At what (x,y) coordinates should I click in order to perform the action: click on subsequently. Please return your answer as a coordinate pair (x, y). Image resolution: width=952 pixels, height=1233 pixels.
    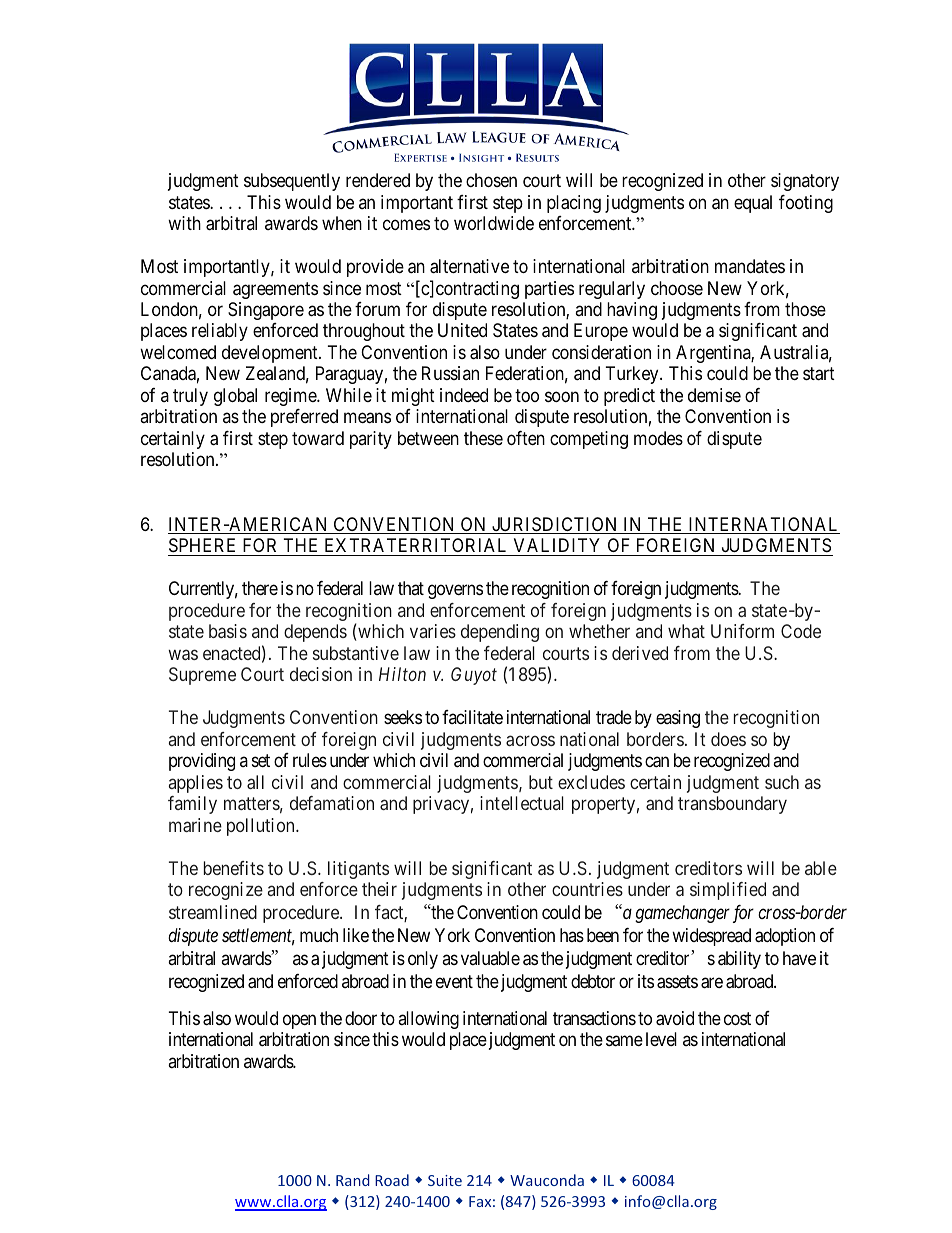
    Looking at the image, I should click on (292, 182).
